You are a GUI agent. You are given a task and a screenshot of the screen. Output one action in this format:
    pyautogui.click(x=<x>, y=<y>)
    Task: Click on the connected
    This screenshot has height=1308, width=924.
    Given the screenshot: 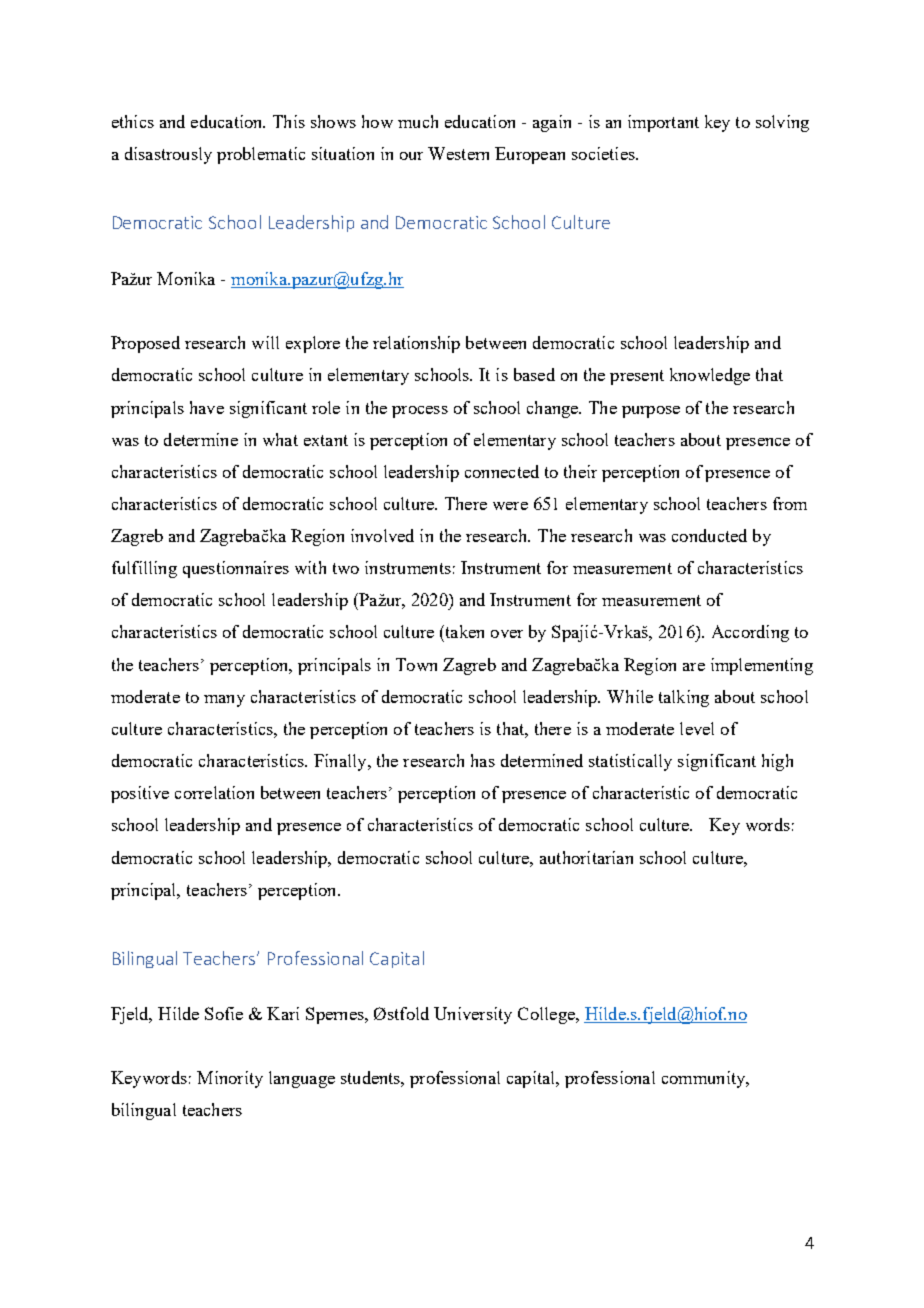 What is the action you would take?
    pyautogui.click(x=502, y=471)
